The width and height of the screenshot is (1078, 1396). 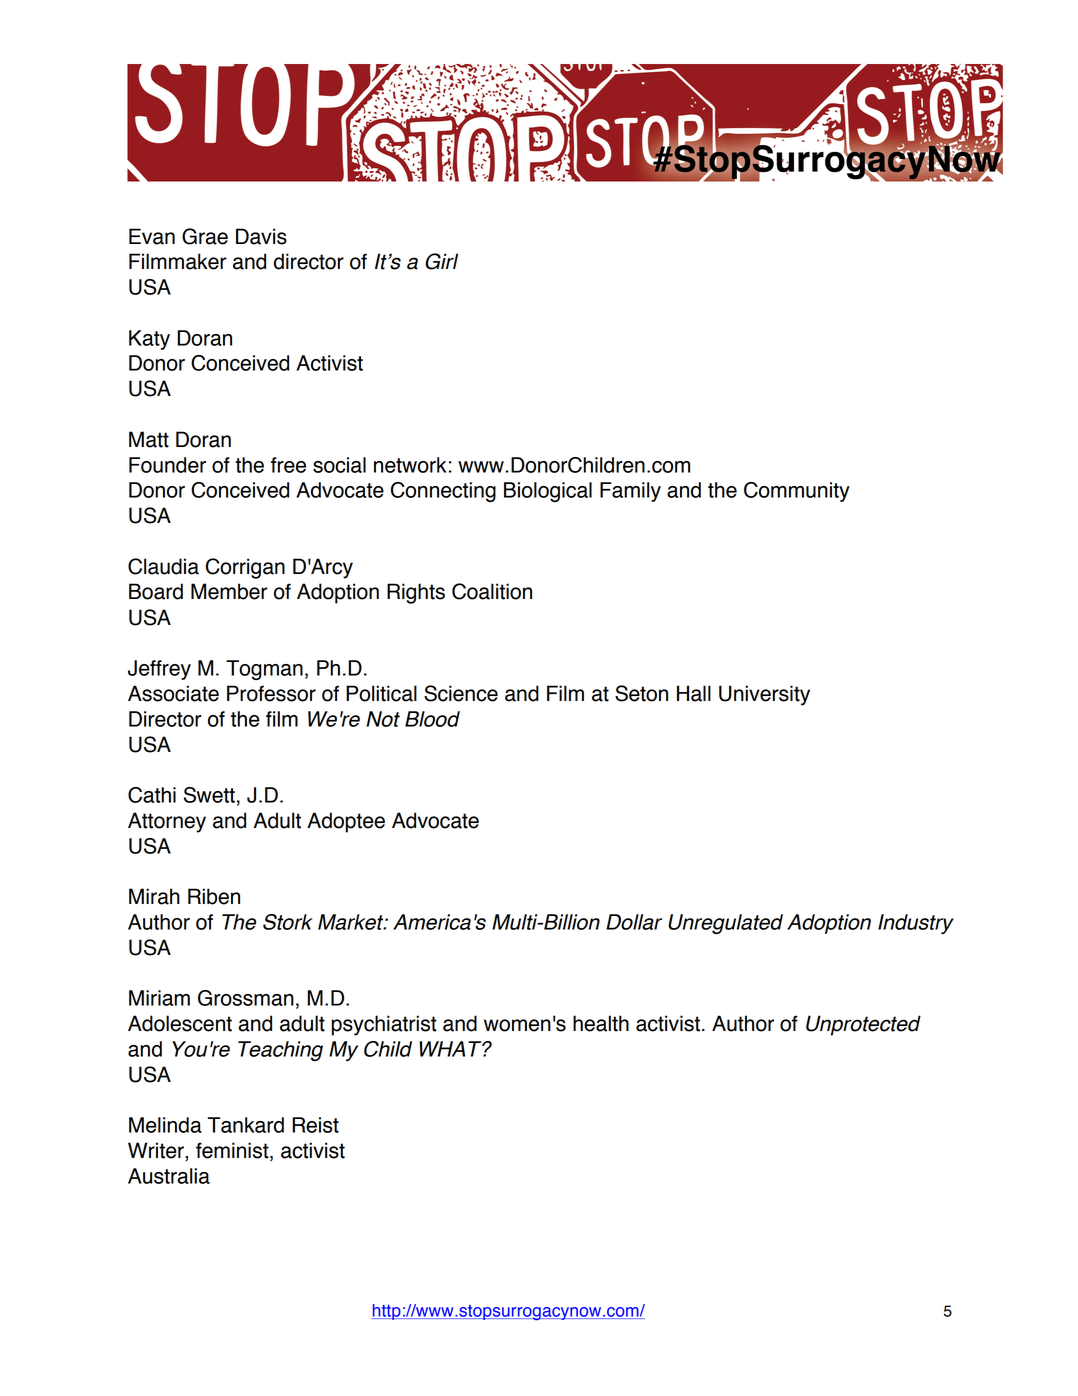 What do you see at coordinates (233, 1151) in the screenshot?
I see `feminist` at bounding box center [233, 1151].
